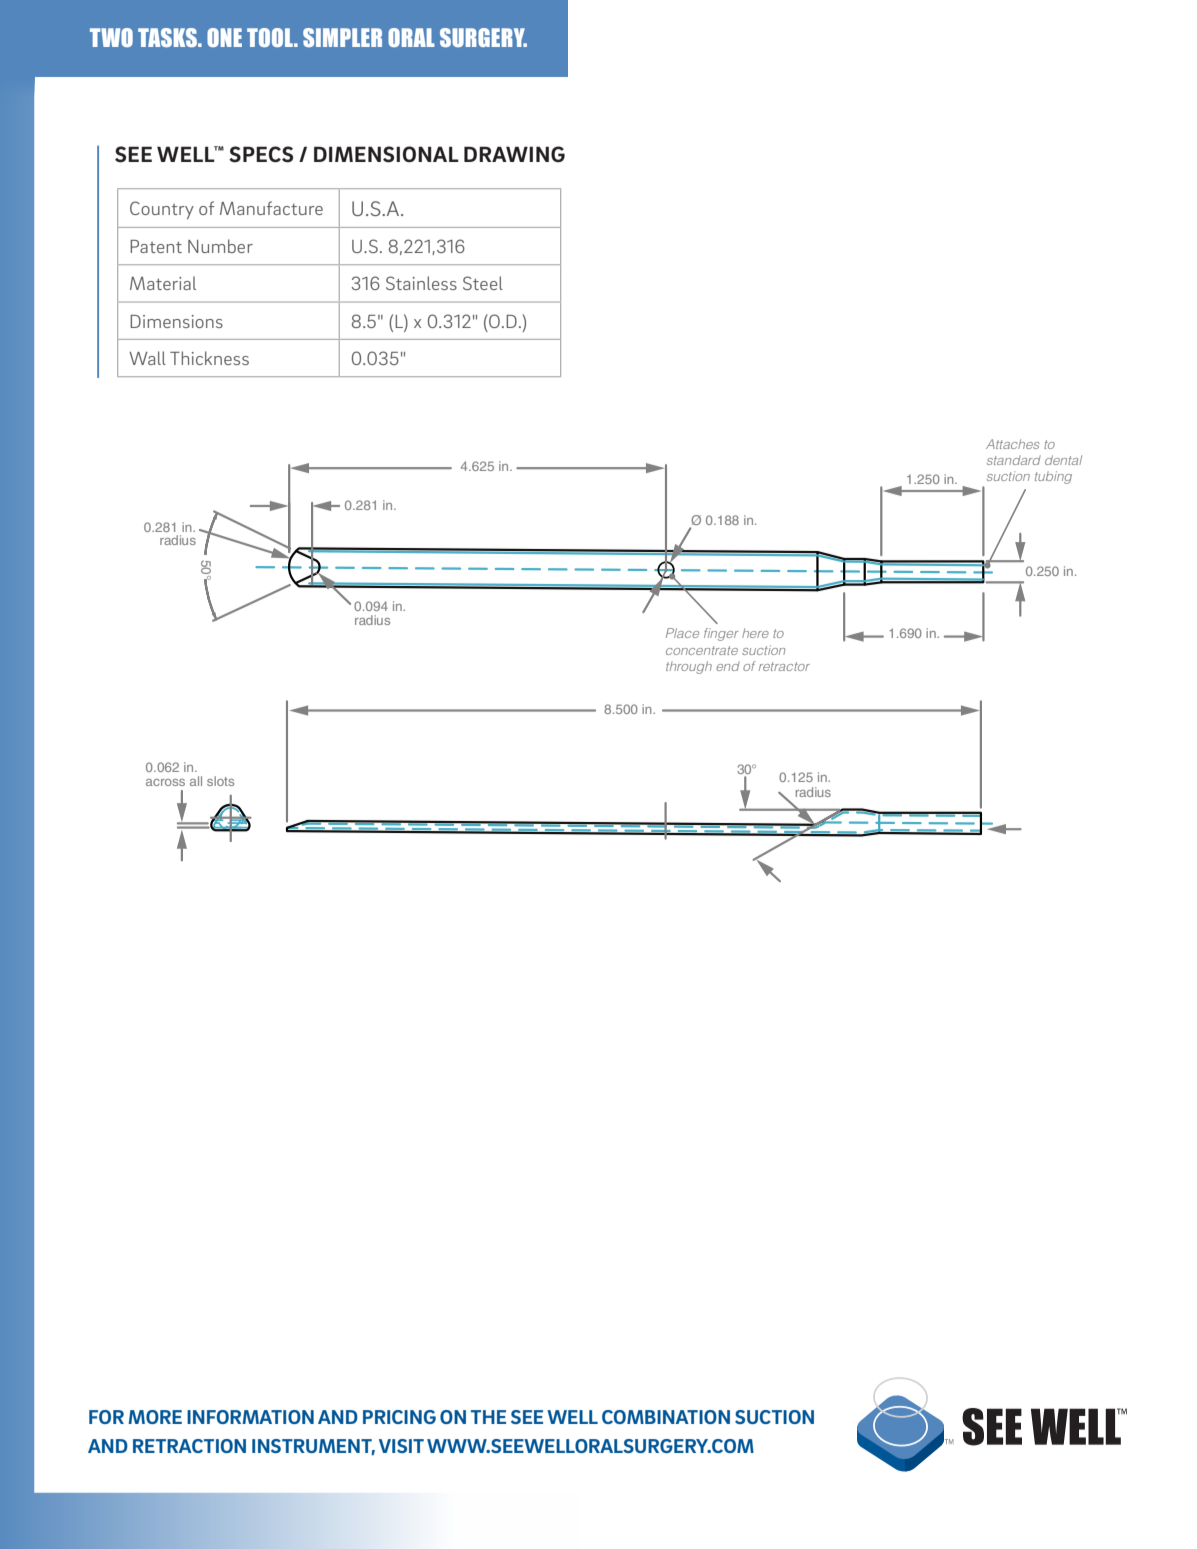 Image resolution: width=1197 pixels, height=1549 pixels. I want to click on THE, so click(488, 1417).
